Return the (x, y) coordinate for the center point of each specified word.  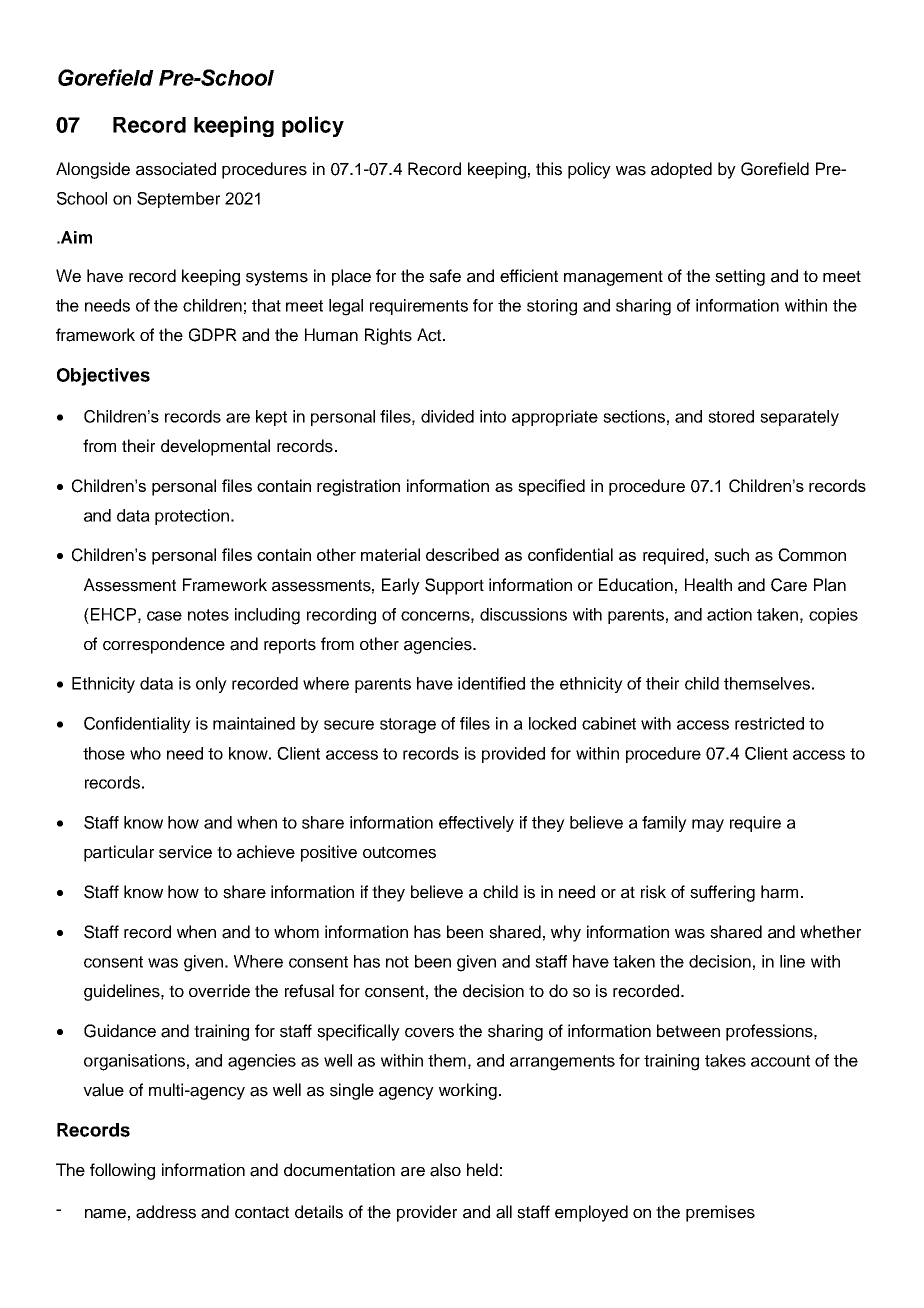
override (219, 991)
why (566, 933)
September (178, 200)
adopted (681, 170)
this (549, 169)
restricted (769, 723)
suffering (722, 893)
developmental (215, 447)
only (211, 685)
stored (731, 416)
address (166, 1212)
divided (447, 416)
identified (491, 683)
